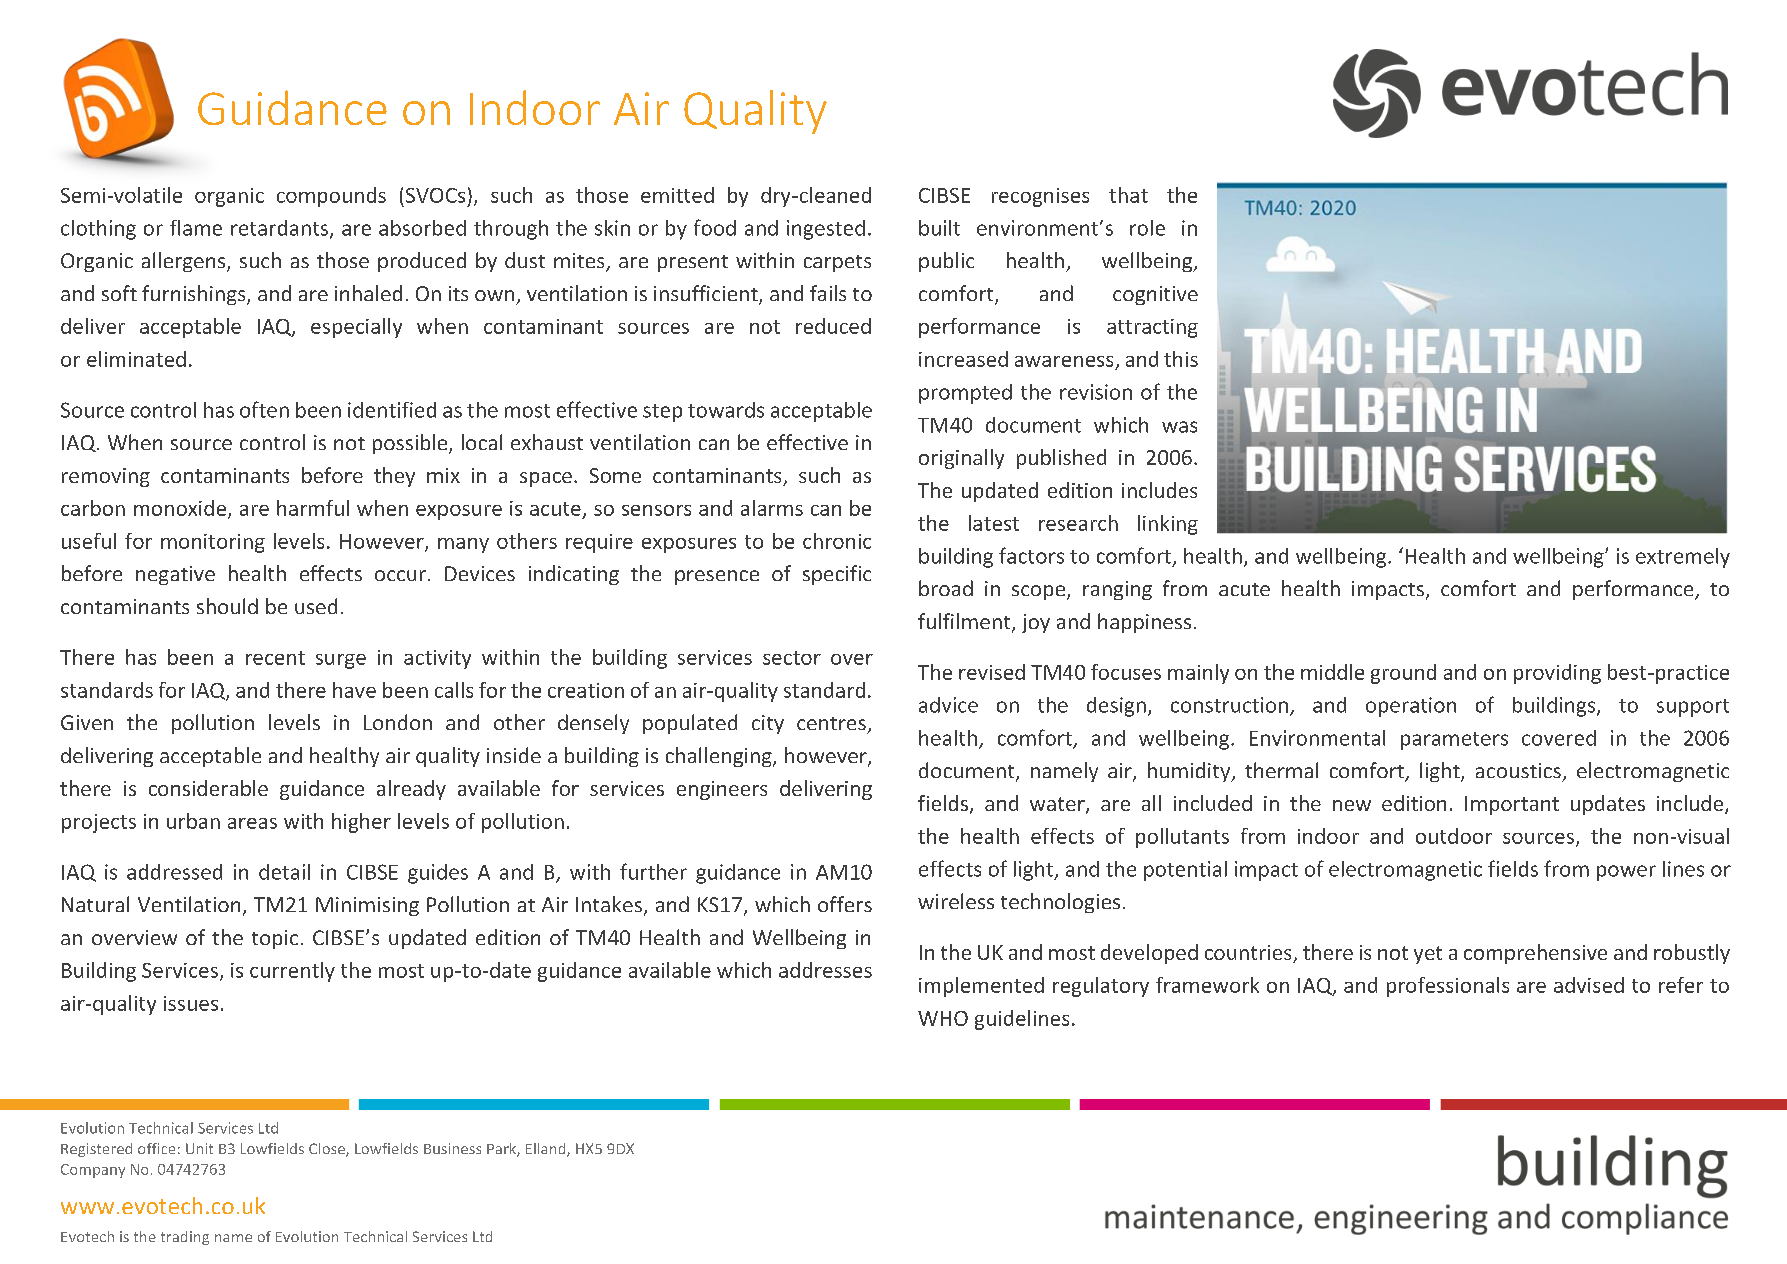 The height and width of the screenshot is (1264, 1787). What do you see at coordinates (831, 723) in the screenshot?
I see `centres` at bounding box center [831, 723].
